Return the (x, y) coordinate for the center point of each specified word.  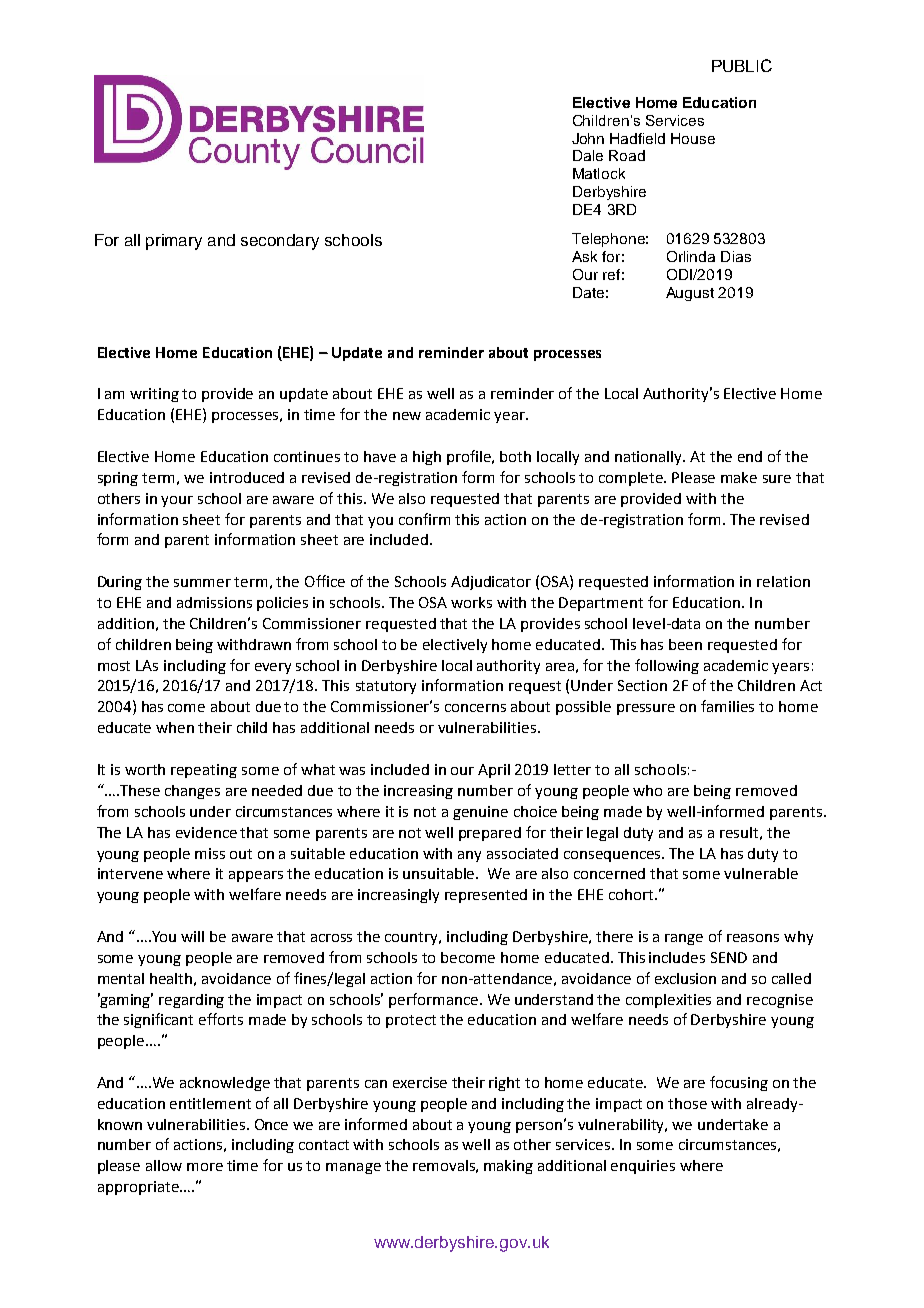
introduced (247, 477)
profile (470, 457)
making (508, 1167)
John (588, 138)
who (647, 790)
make (739, 477)
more (205, 1167)
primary (174, 242)
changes (192, 792)
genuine (480, 813)
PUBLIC (742, 65)
